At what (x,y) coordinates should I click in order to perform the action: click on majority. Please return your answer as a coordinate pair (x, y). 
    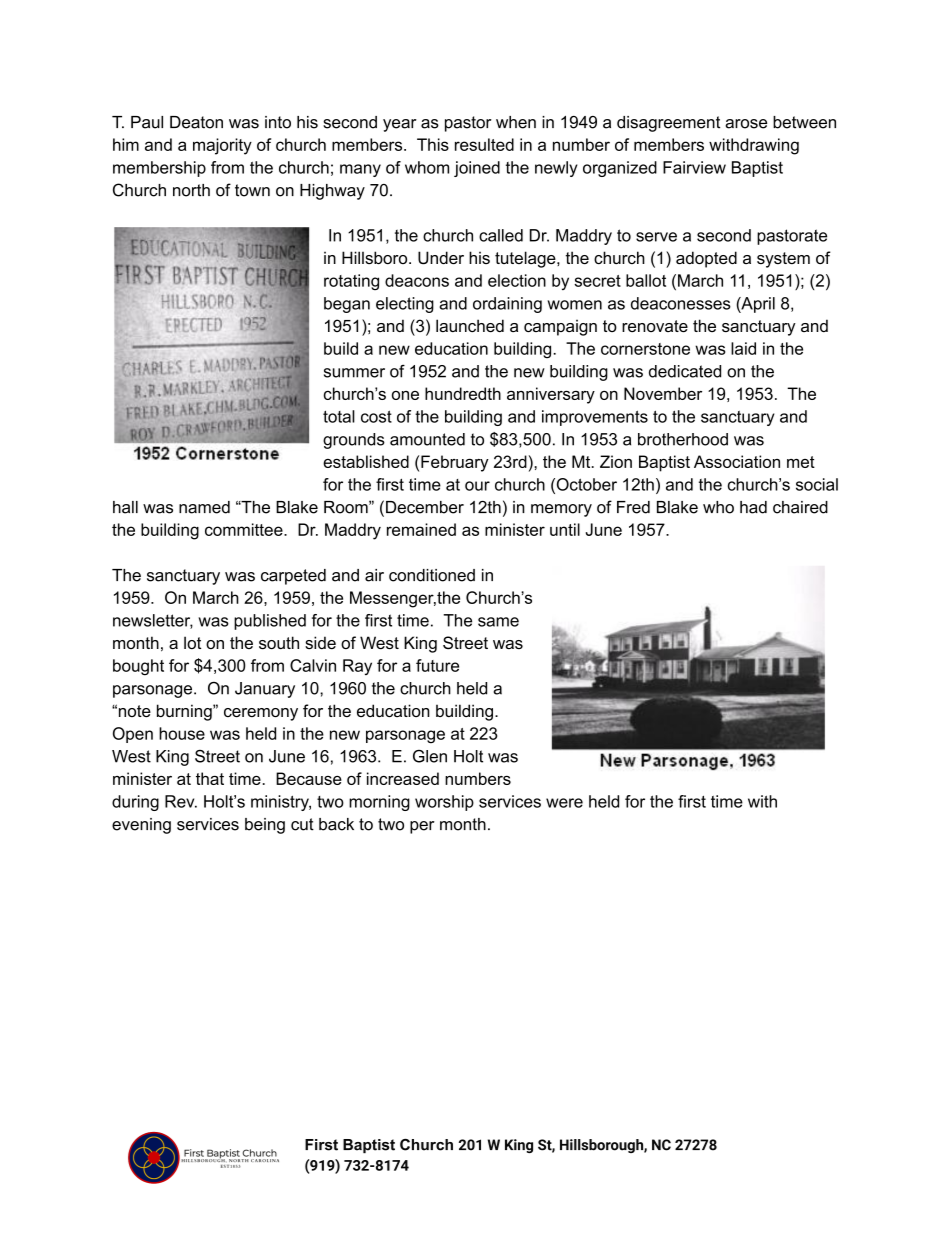
    Looking at the image, I should click on (222, 146).
